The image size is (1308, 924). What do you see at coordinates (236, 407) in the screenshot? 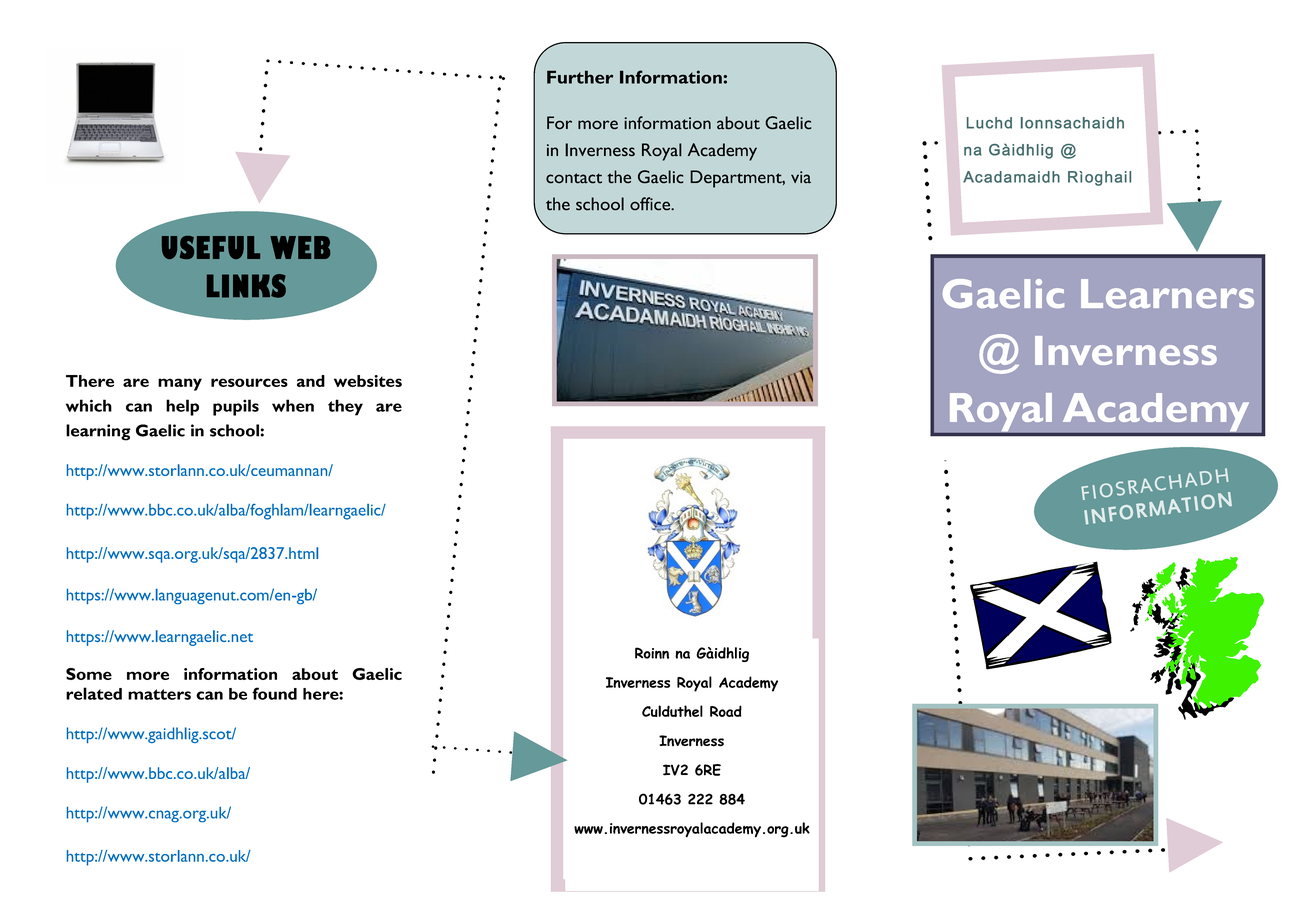
I see `pupils` at bounding box center [236, 407].
